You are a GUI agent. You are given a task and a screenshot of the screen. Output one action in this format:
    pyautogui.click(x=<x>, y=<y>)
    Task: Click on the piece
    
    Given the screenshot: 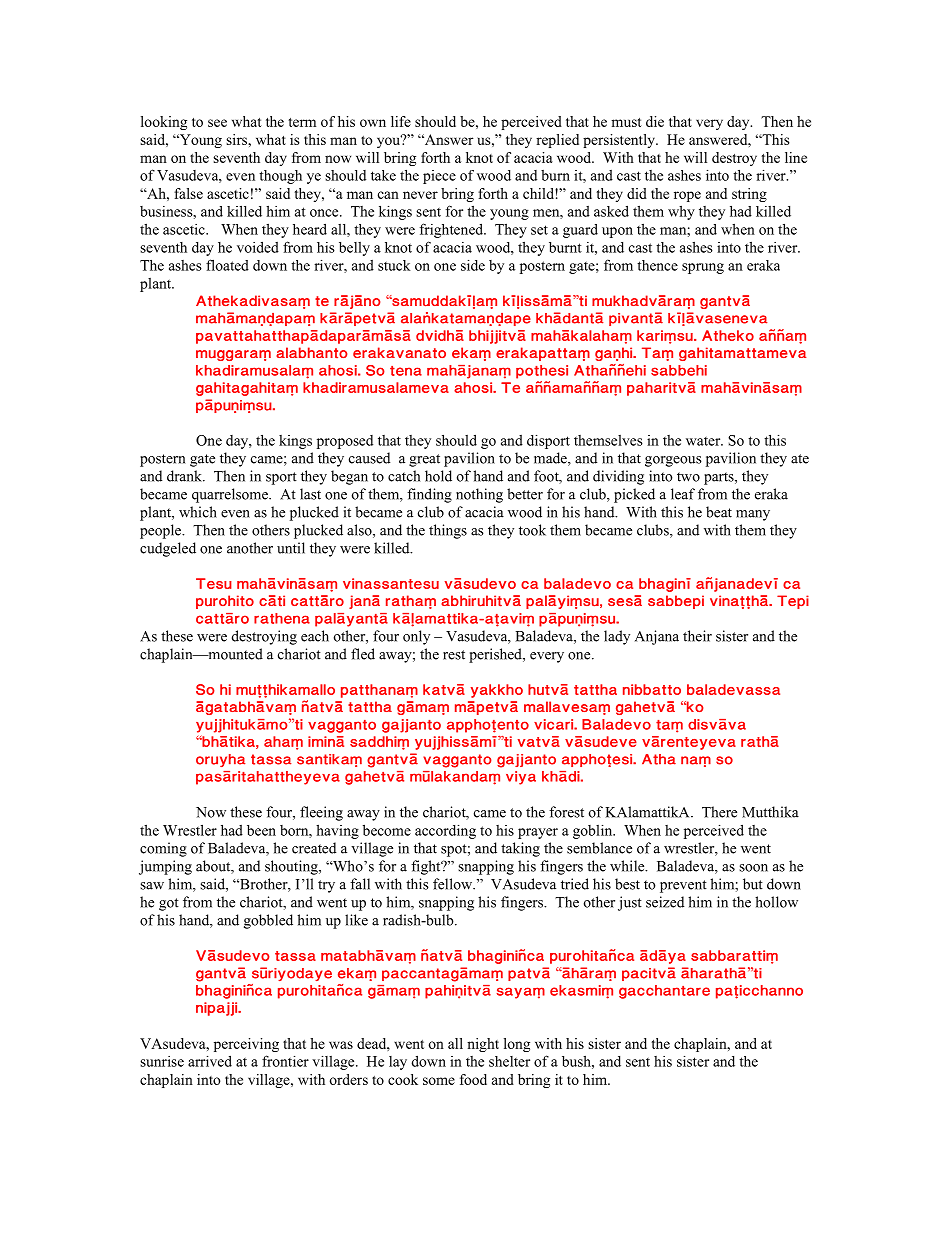 What is the action you would take?
    pyautogui.click(x=439, y=177)
